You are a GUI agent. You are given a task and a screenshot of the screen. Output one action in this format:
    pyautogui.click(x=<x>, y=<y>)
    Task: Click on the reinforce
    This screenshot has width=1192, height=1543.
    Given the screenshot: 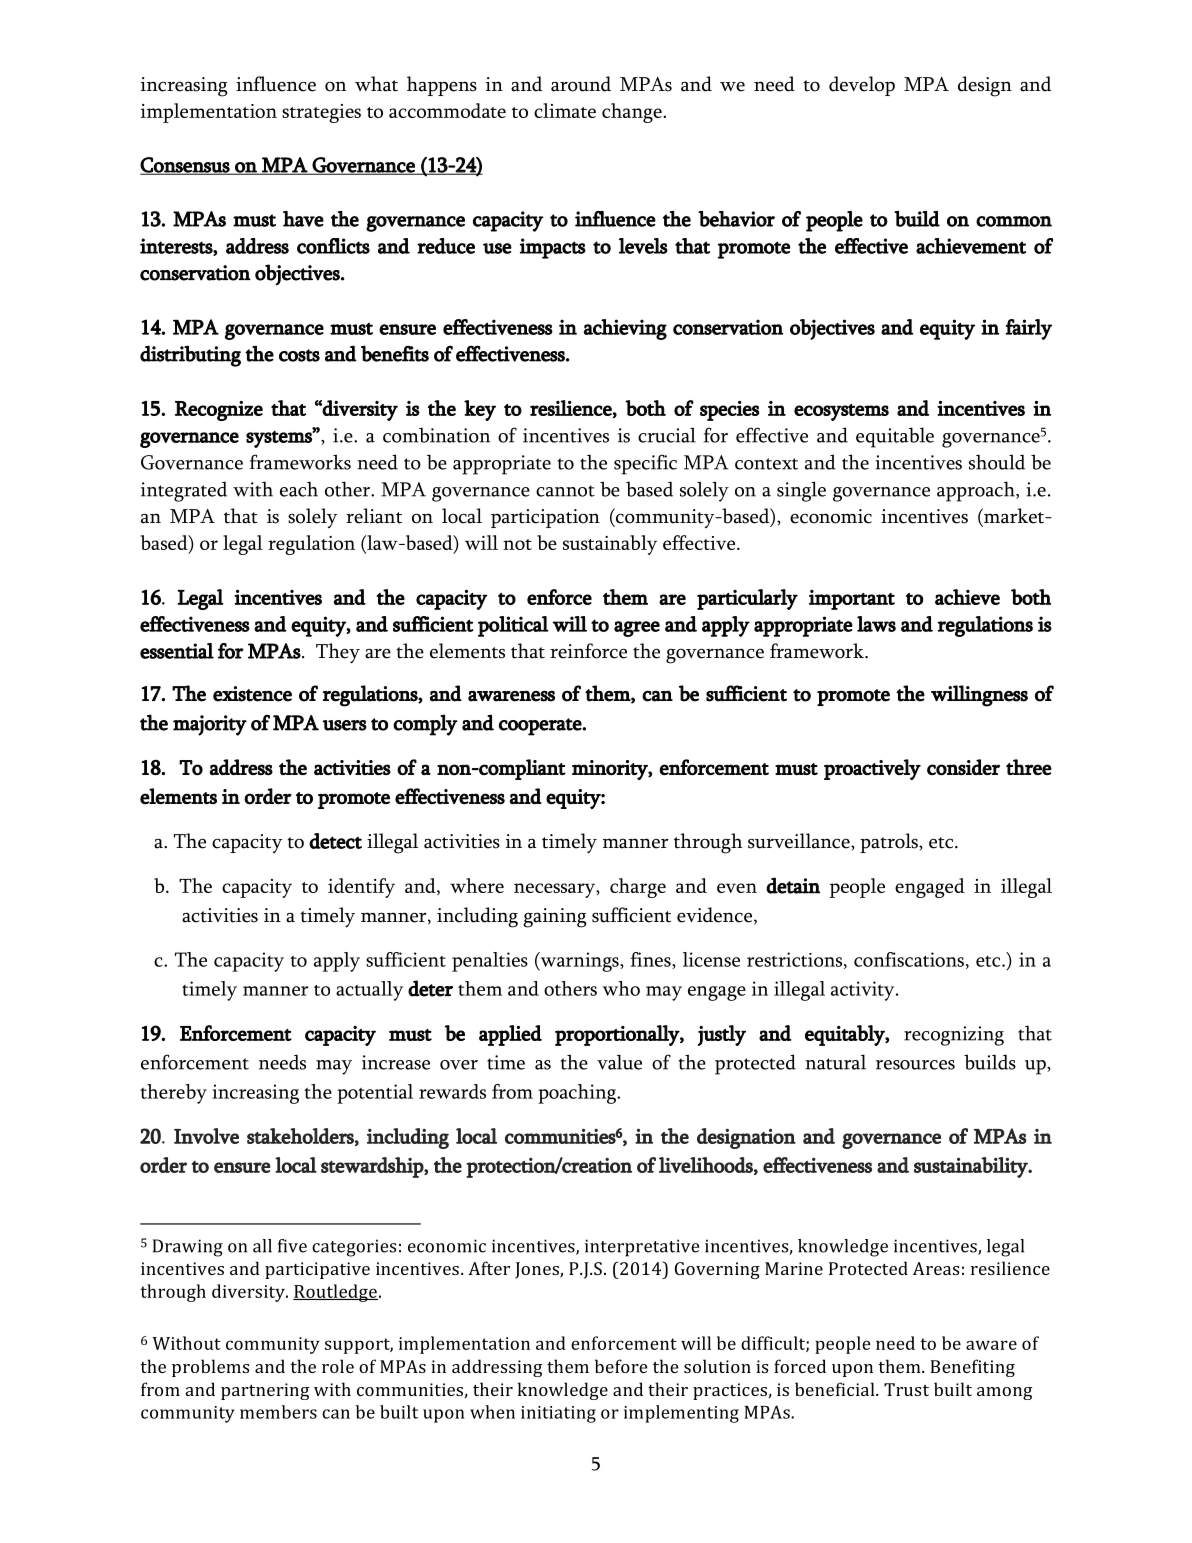 What is the action you would take?
    pyautogui.click(x=588, y=651)
